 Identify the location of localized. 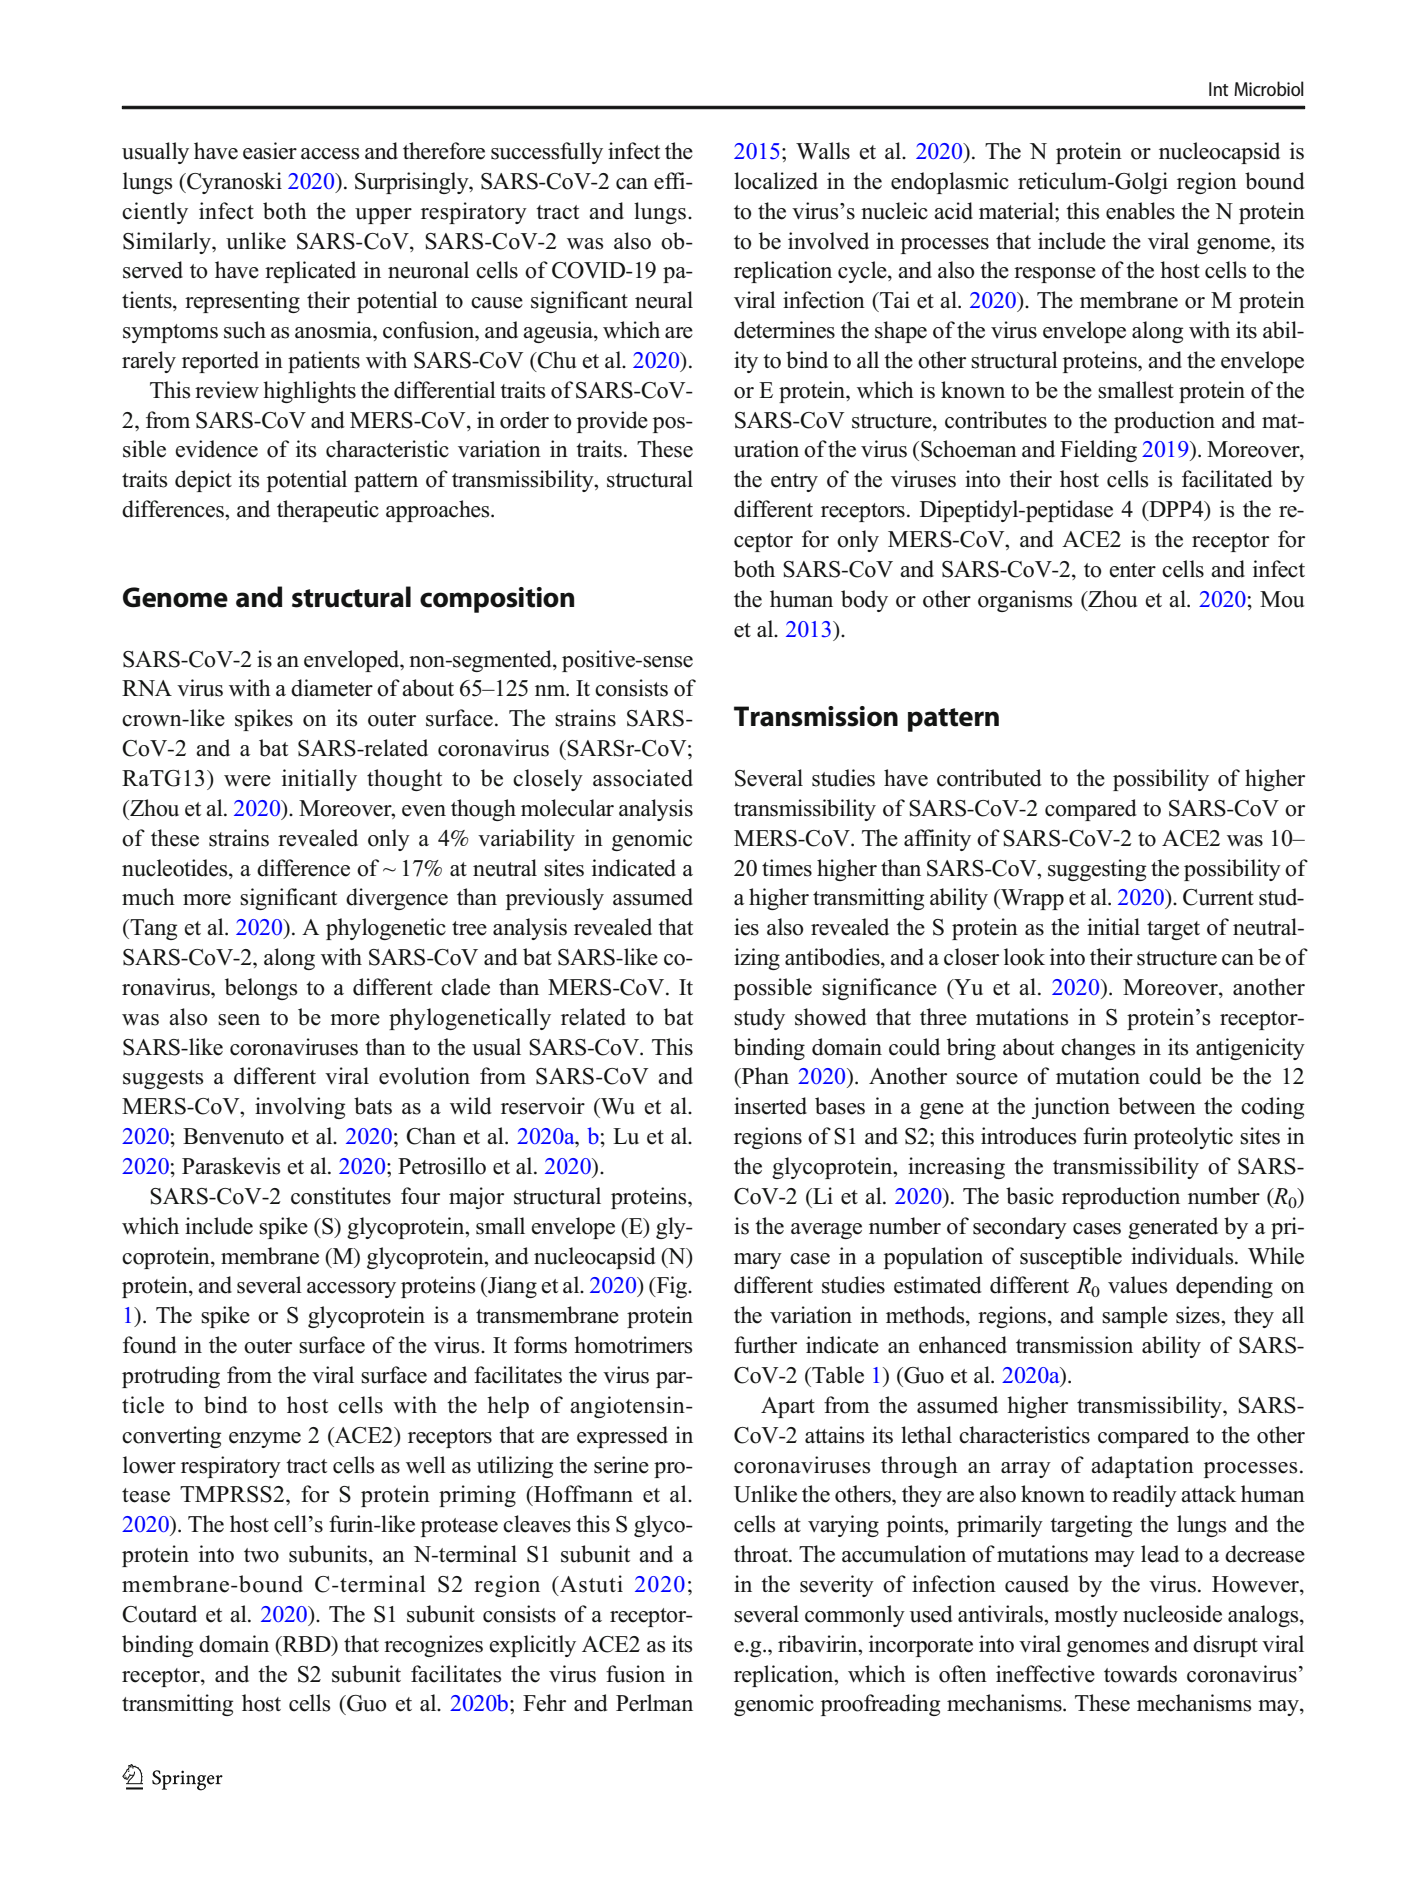
(776, 181).
